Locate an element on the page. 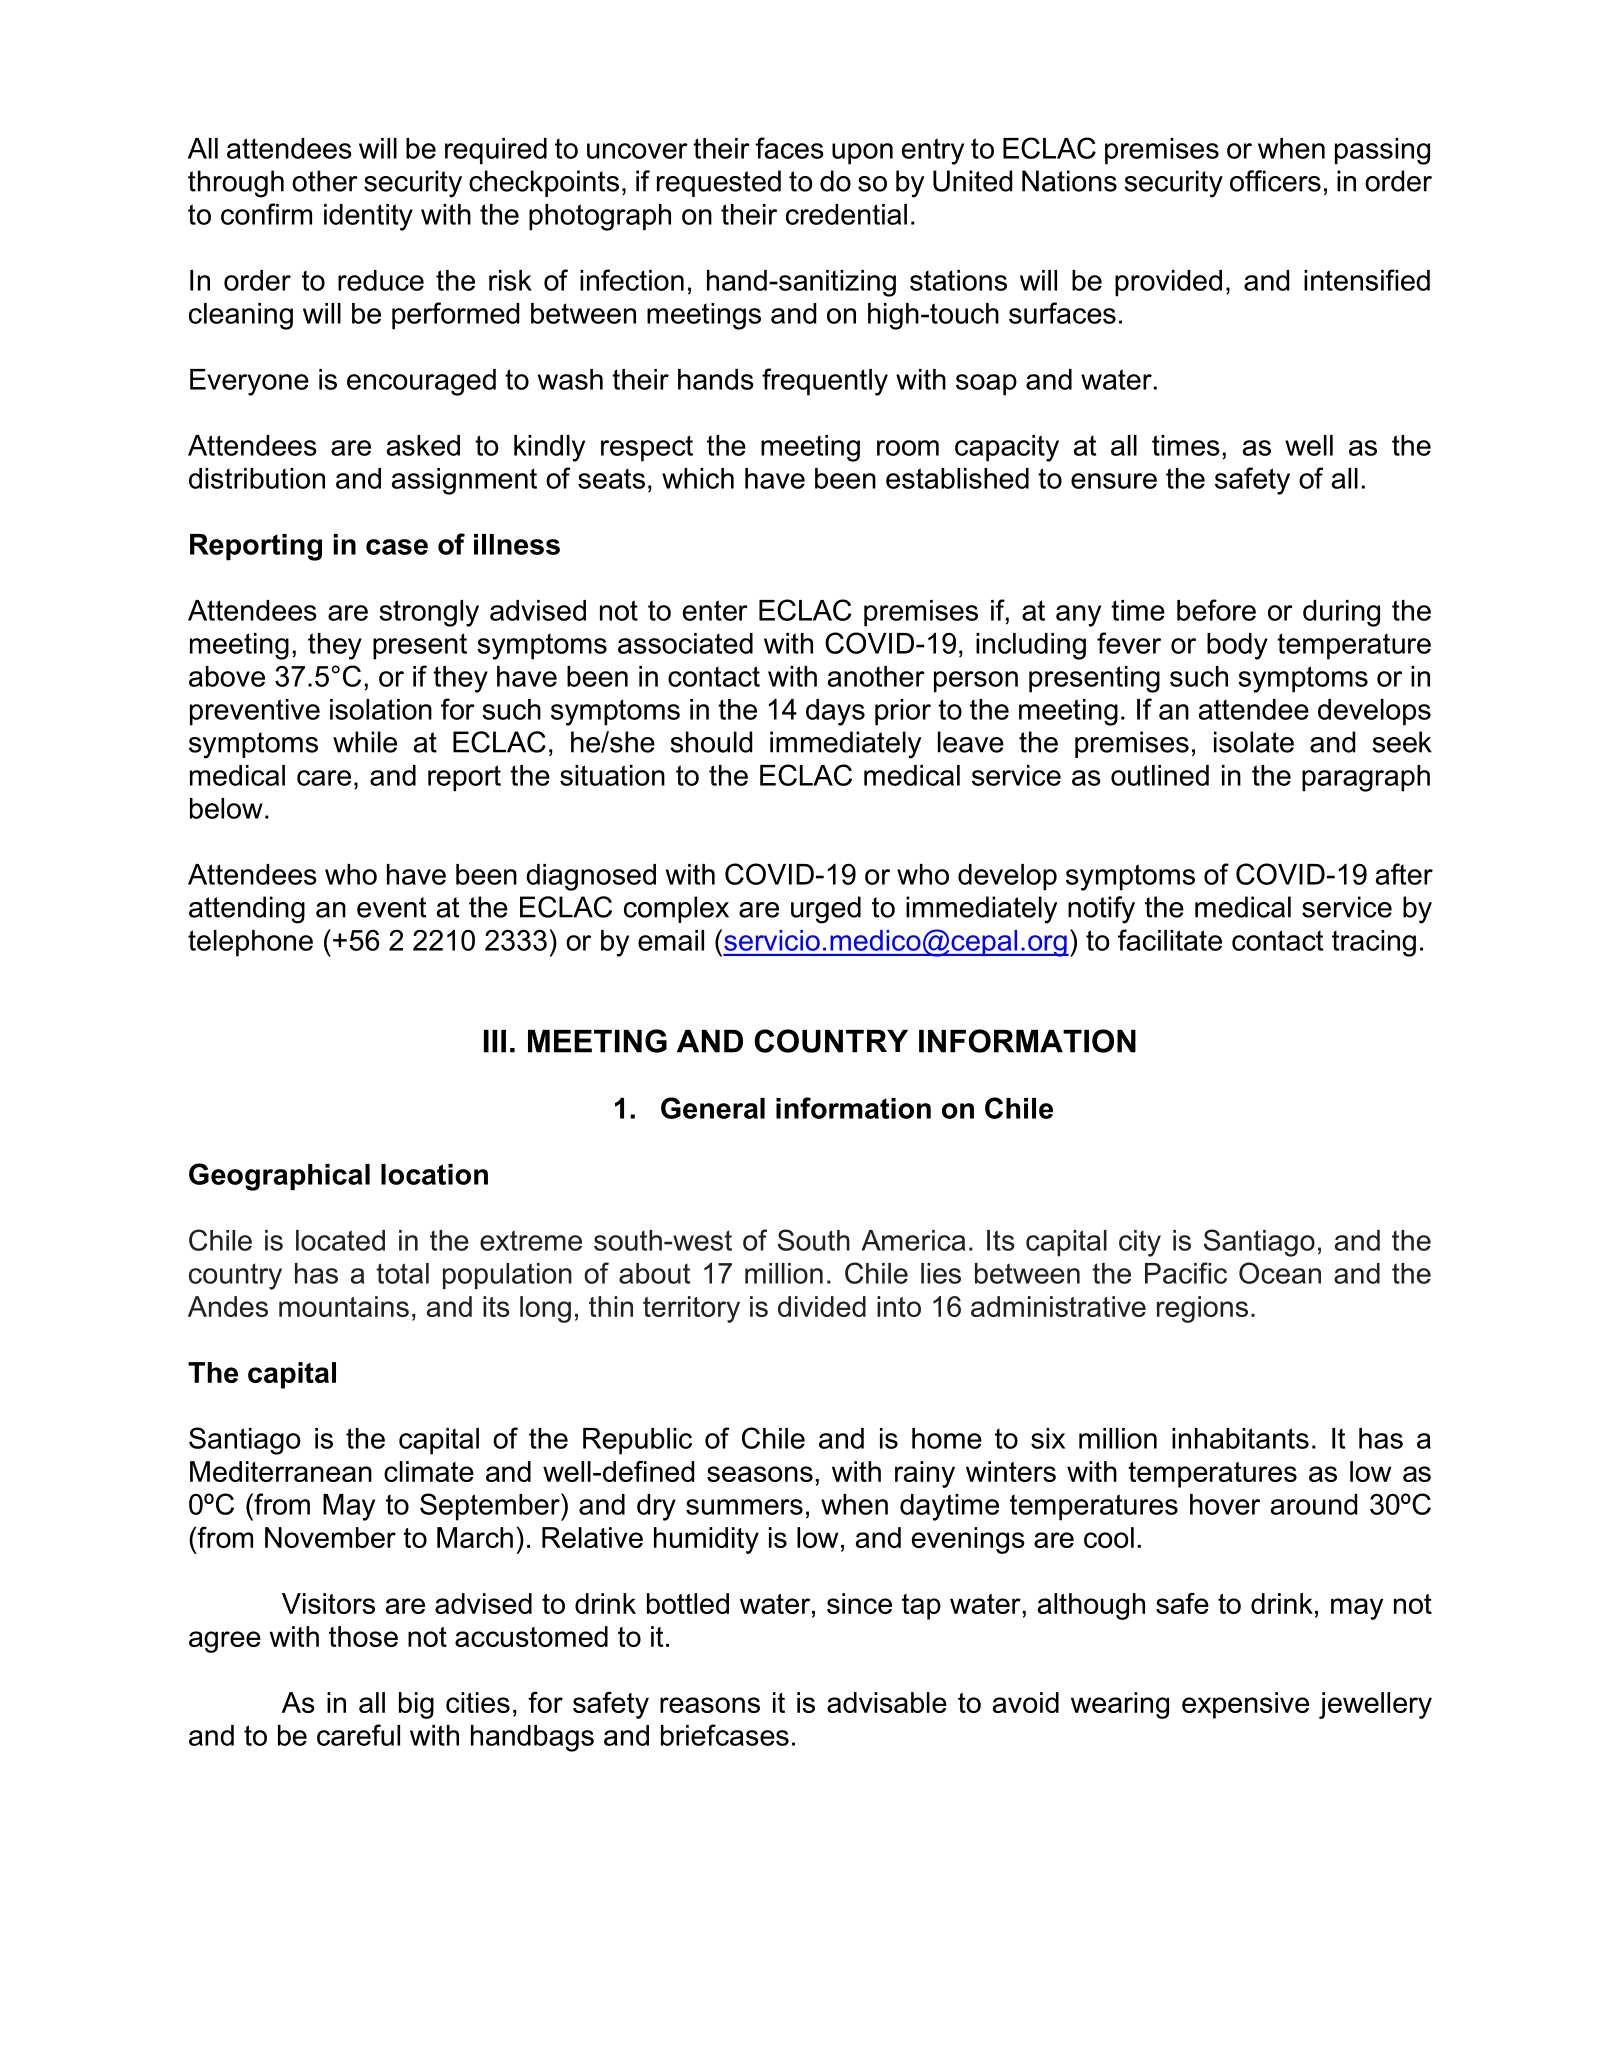  urged is located at coordinates (826, 910).
